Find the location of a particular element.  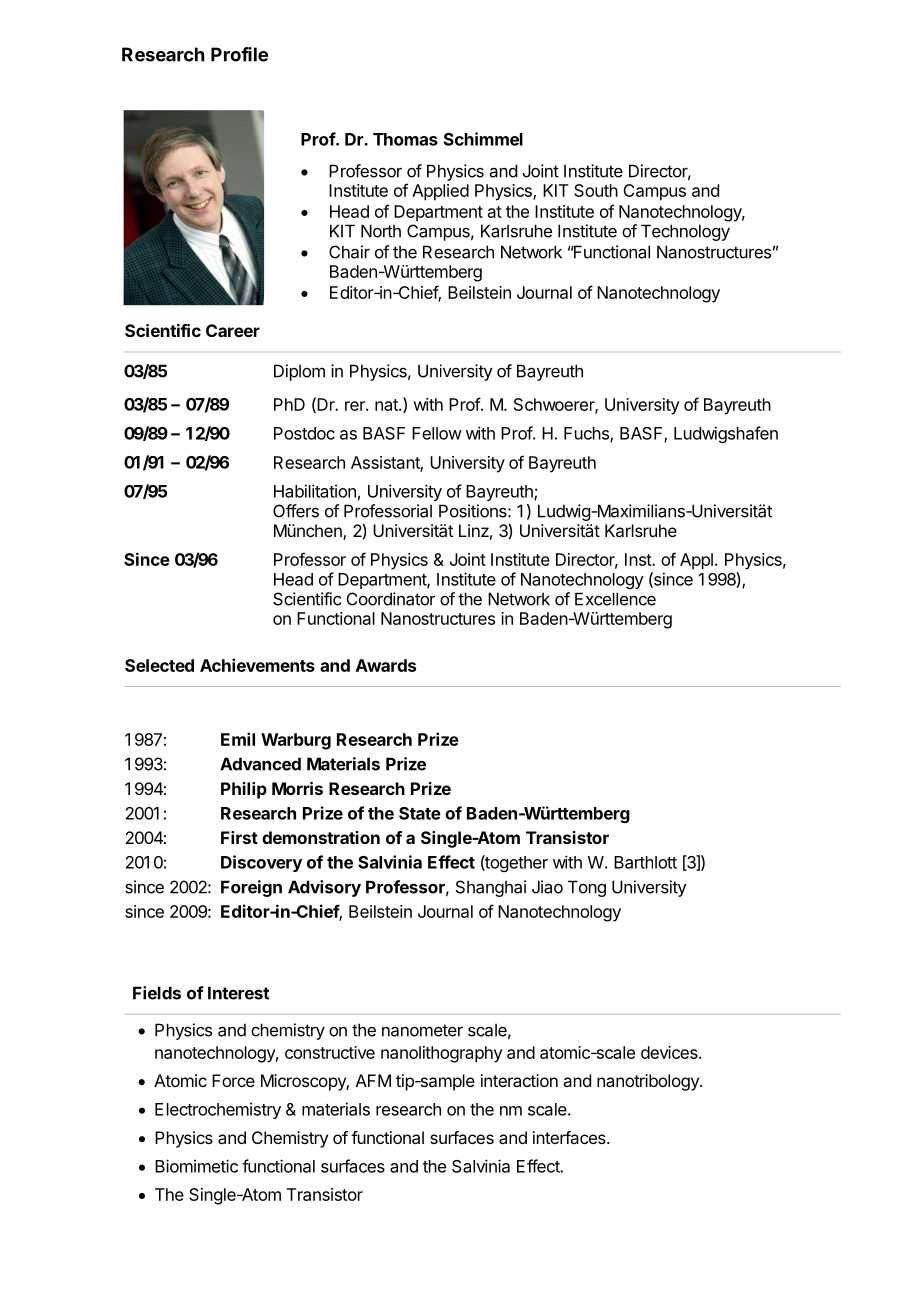

Career is located at coordinates (233, 330).
